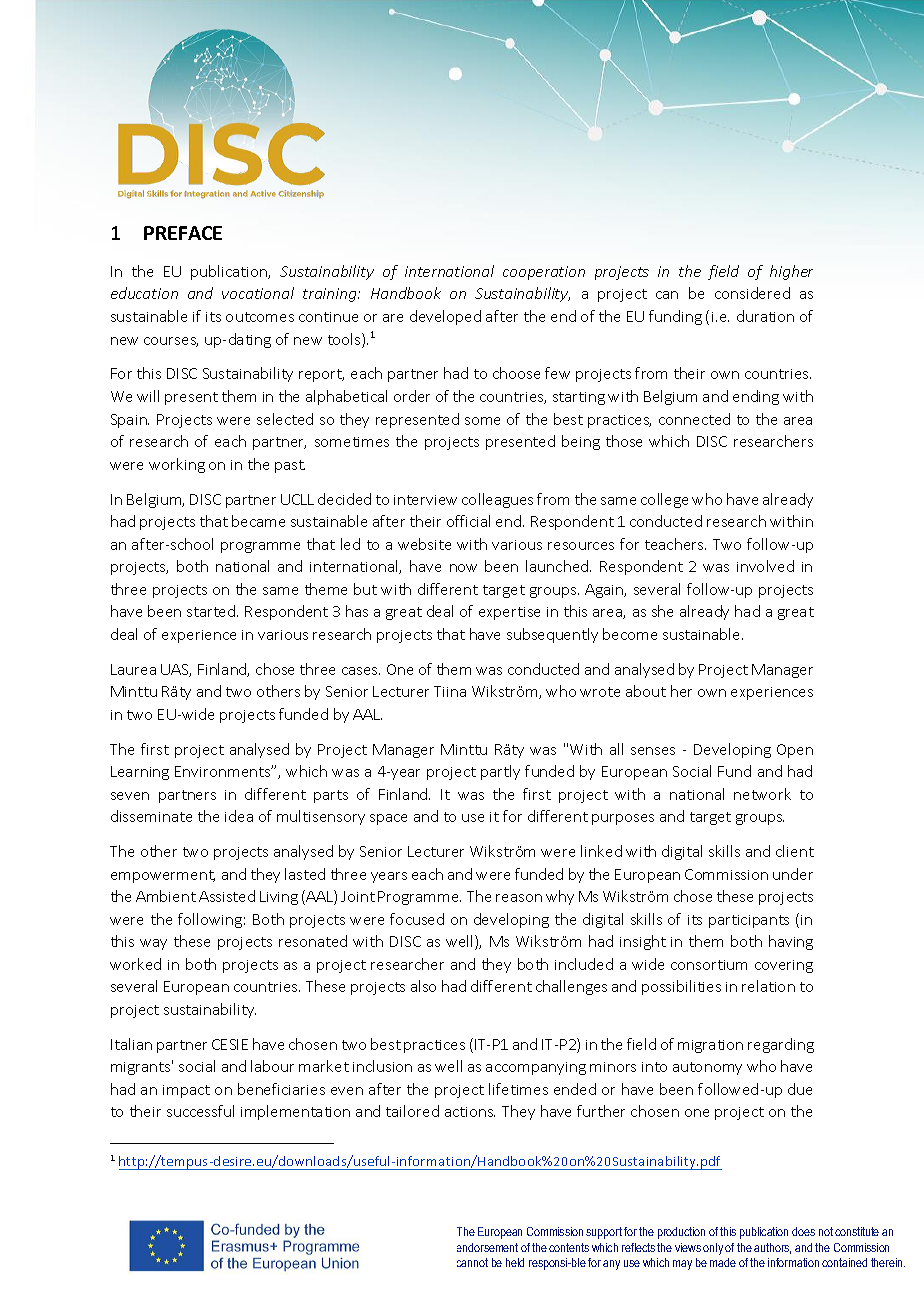 Image resolution: width=924 pixels, height=1308 pixels. I want to click on vocational, so click(258, 293).
